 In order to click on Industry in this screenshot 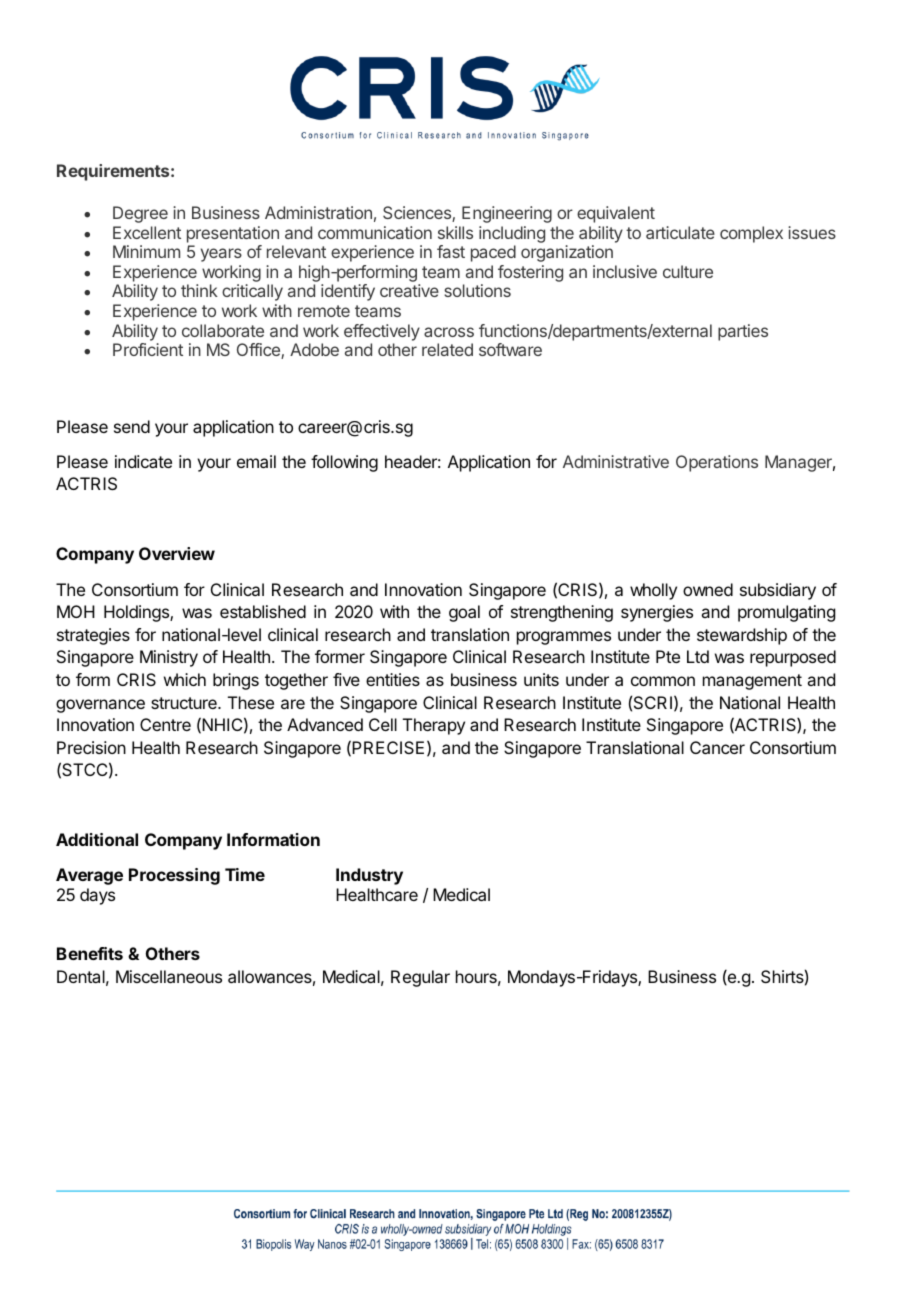, I will do `click(369, 876)`.
